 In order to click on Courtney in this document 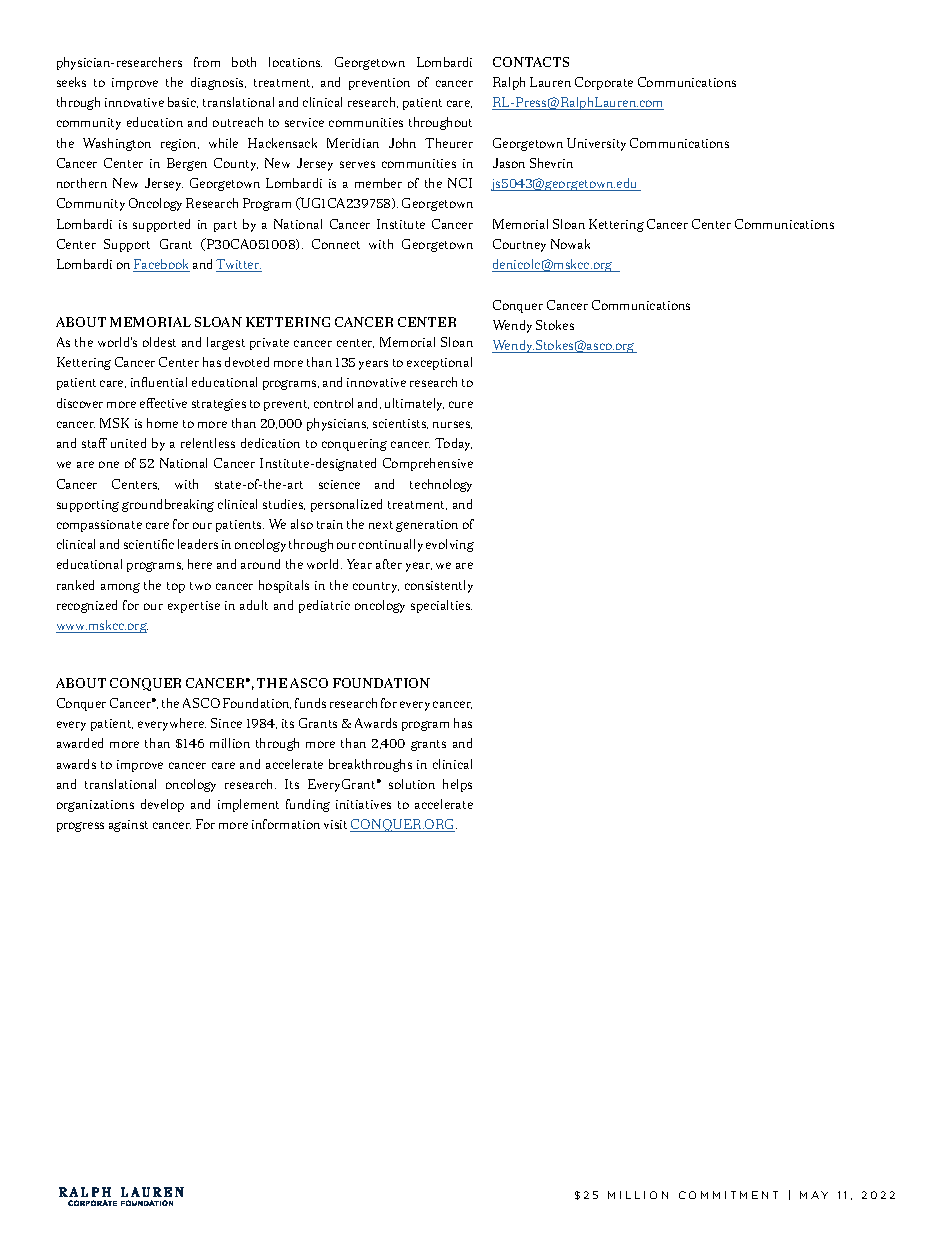, I will do `click(519, 245)`.
